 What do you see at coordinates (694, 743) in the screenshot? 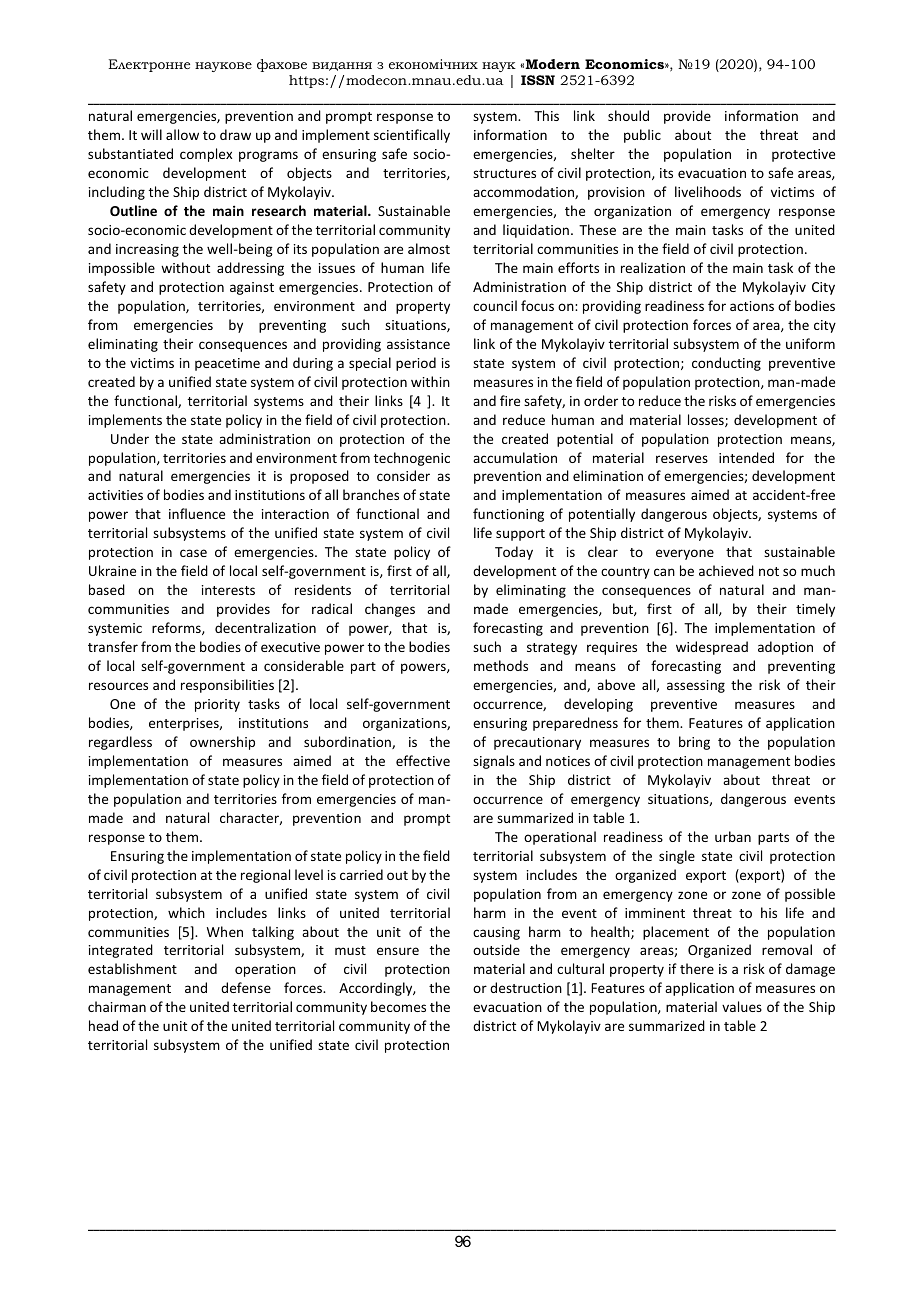
I see `bring` at bounding box center [694, 743].
